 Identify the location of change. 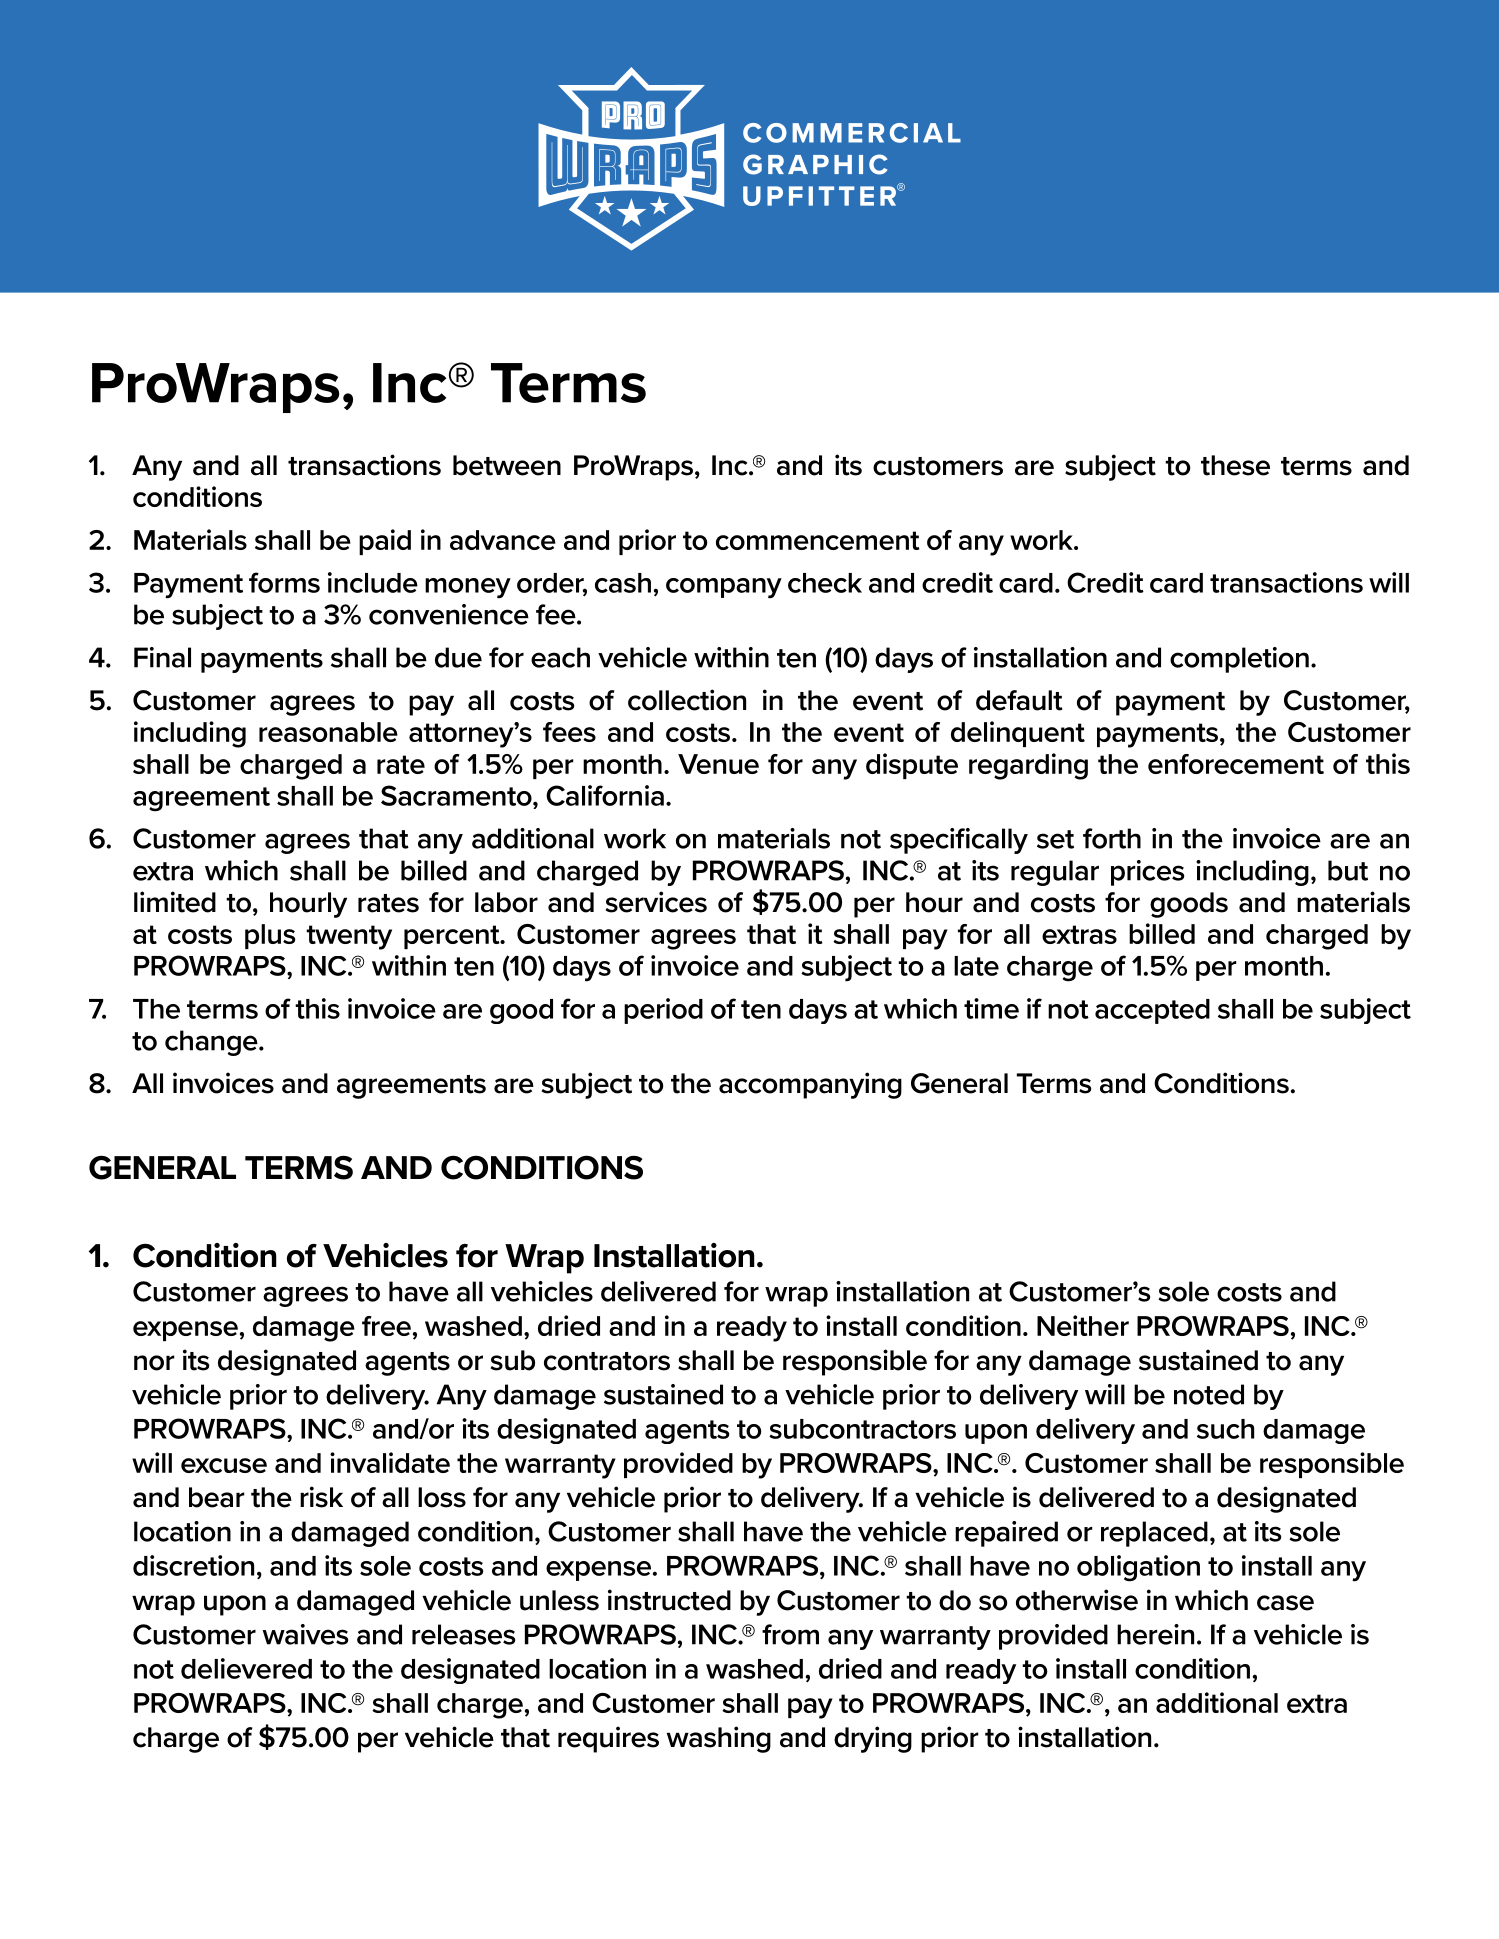
(212, 1043).
